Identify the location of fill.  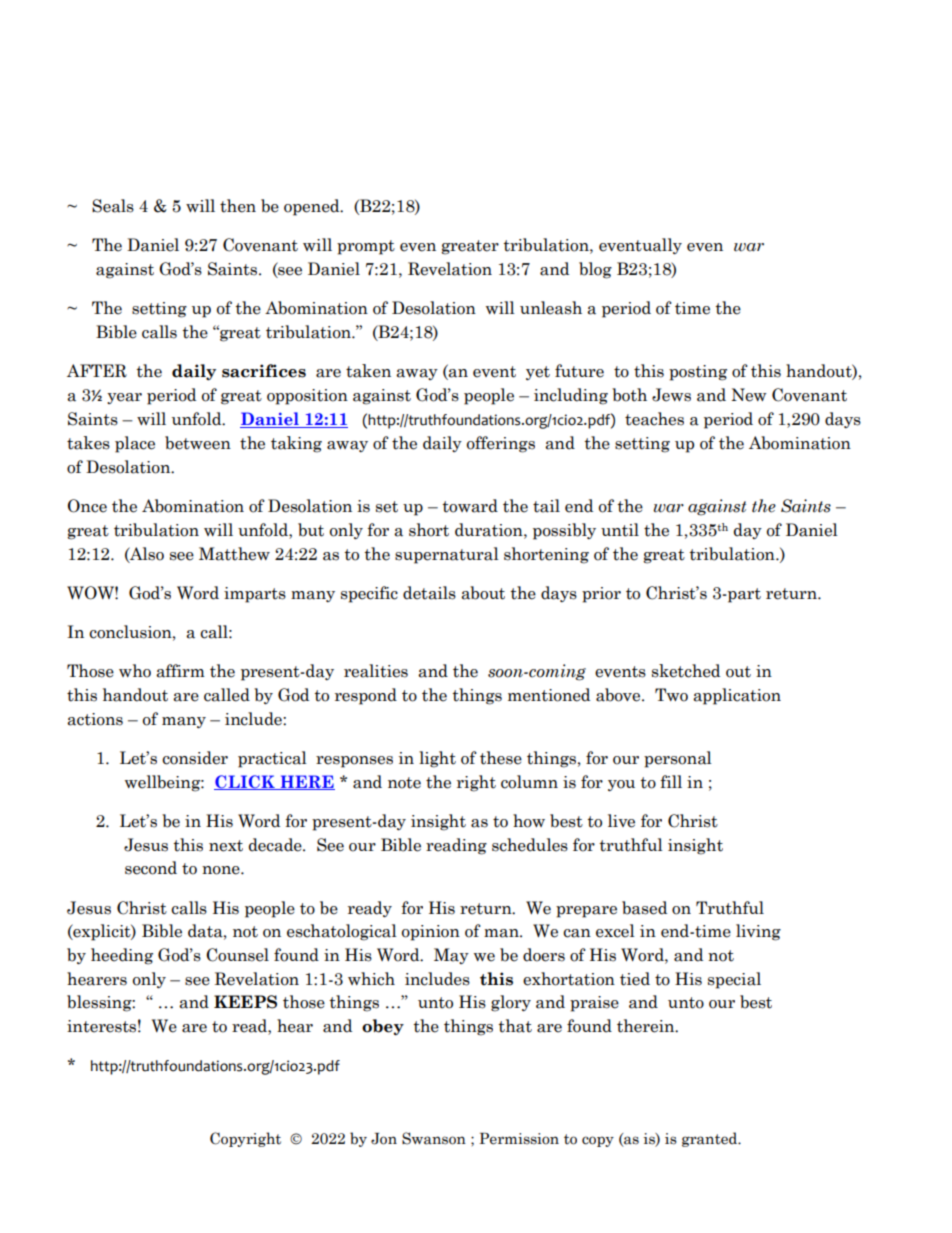
(671, 781).
